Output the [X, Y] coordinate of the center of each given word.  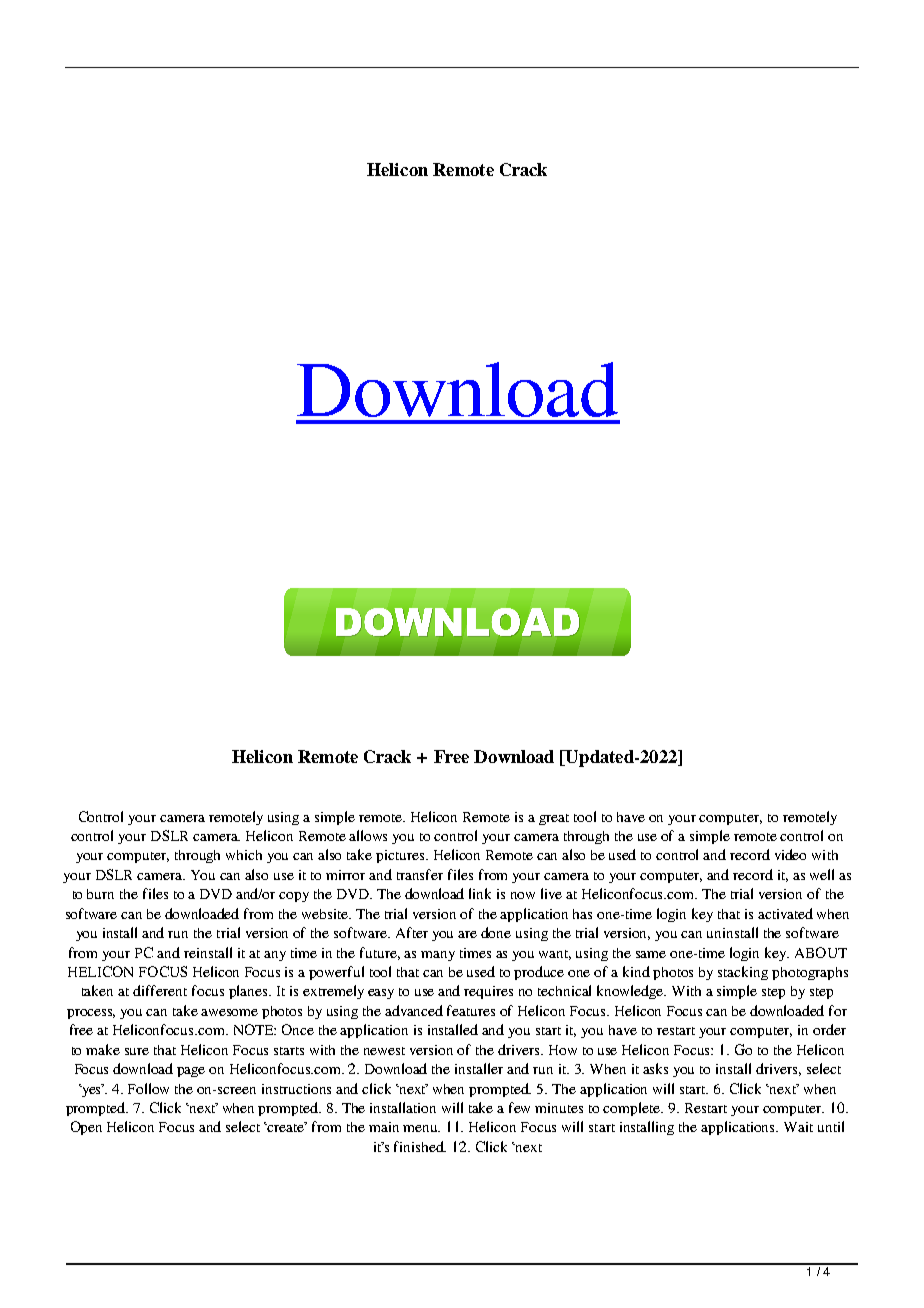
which [244, 855]
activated [785, 913]
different [160, 990]
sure [137, 1051]
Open [86, 1128]
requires [488, 992]
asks [655, 1068]
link [480, 893]
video [790, 854]
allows [368, 835]
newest [384, 1051]
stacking [743, 973]
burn [100, 894]
